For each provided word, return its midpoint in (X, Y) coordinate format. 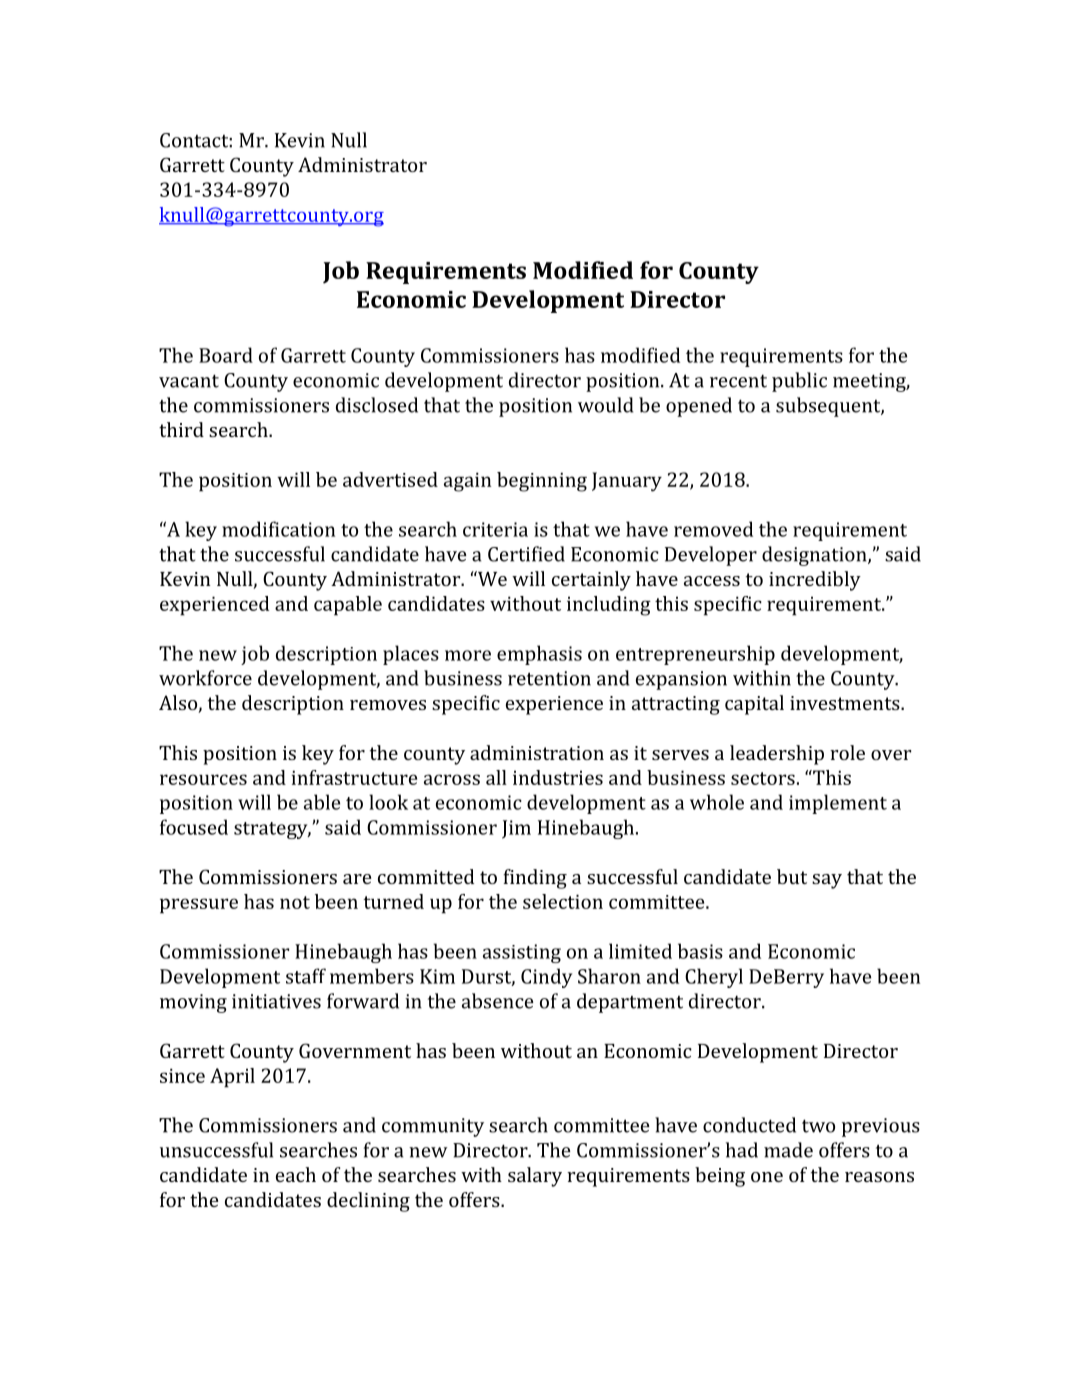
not (295, 902)
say (827, 881)
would (606, 405)
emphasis (539, 655)
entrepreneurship (695, 655)
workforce (205, 678)
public (799, 382)
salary (535, 1177)
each (296, 1174)
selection (563, 901)
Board (226, 355)
